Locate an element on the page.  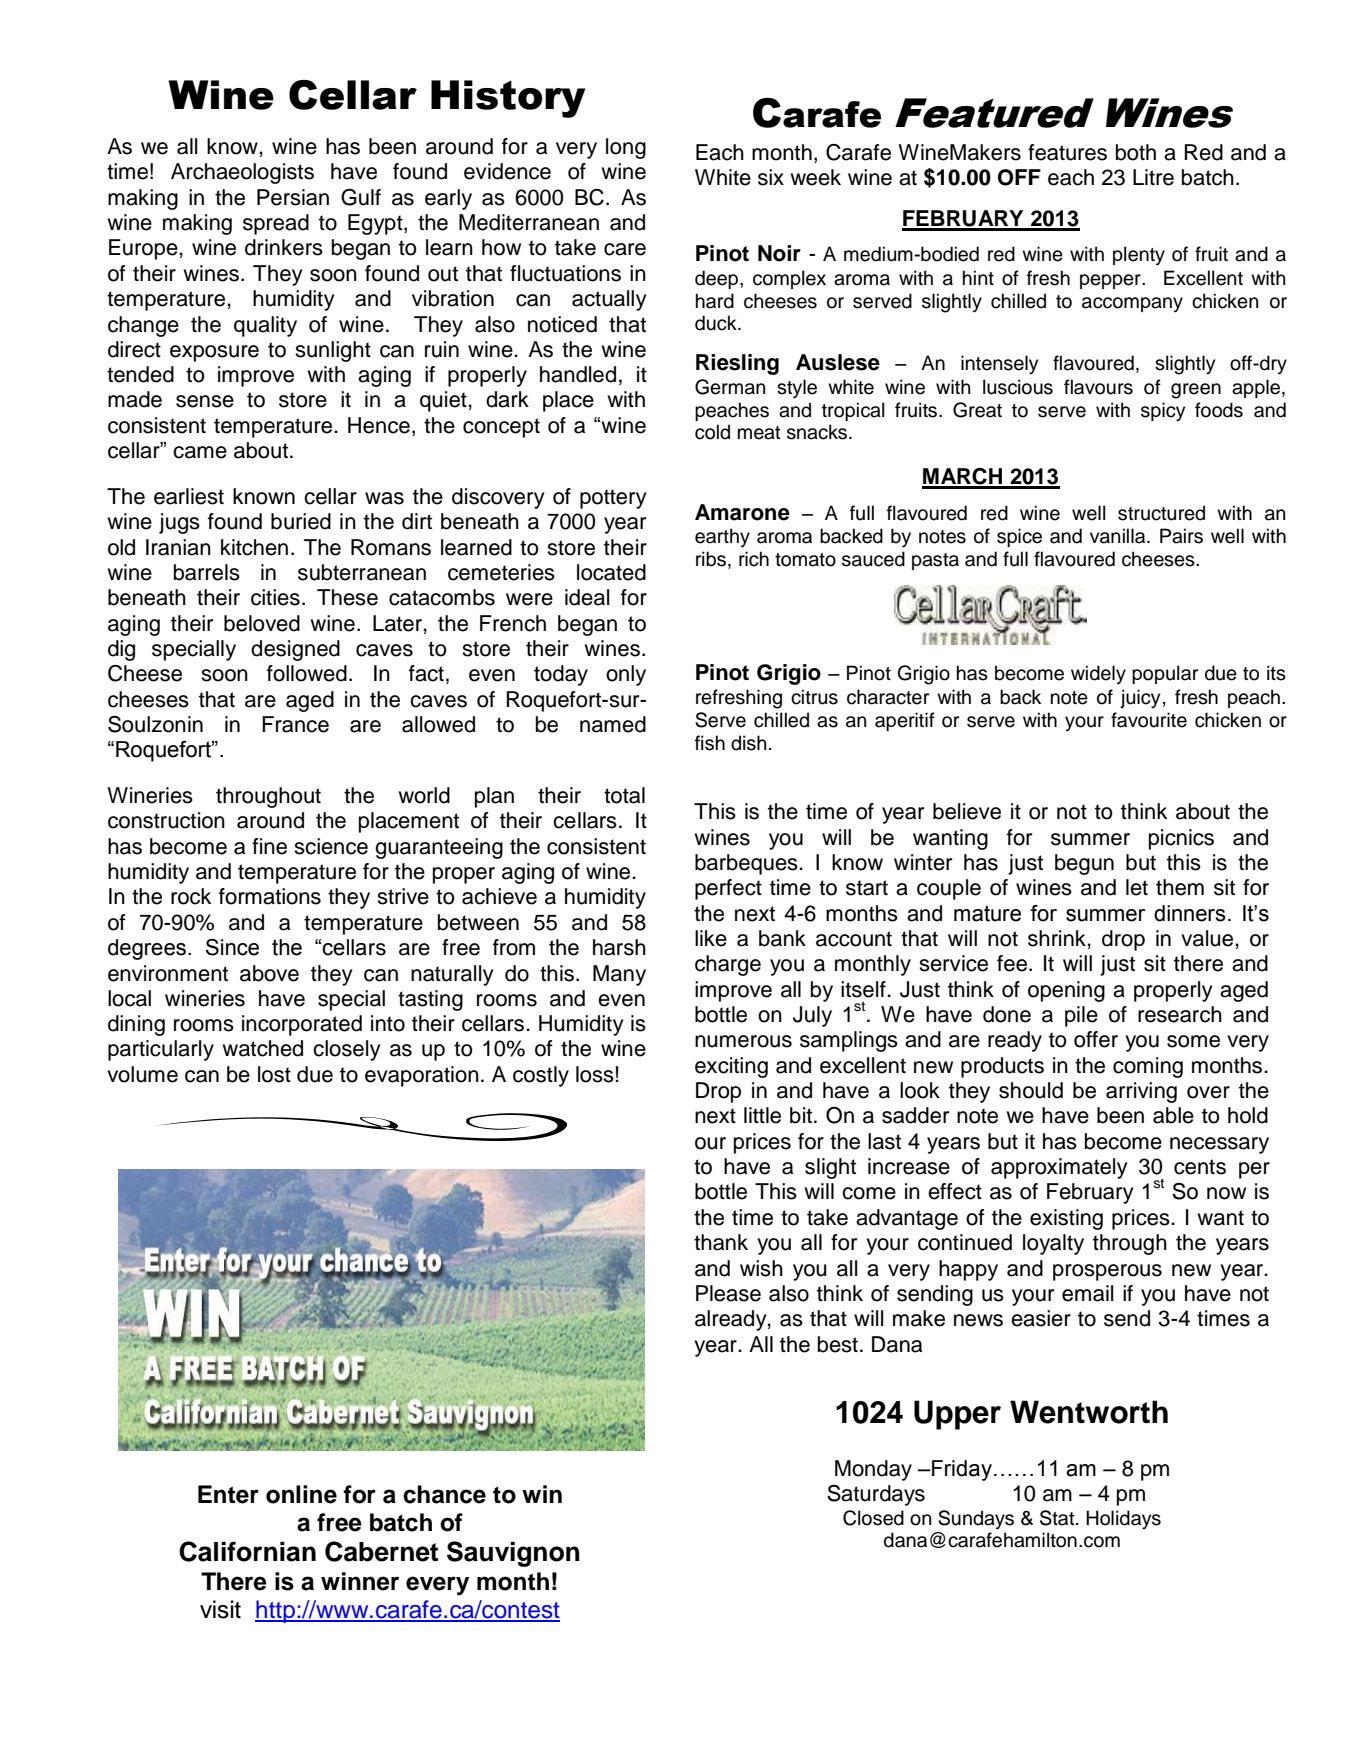
both is located at coordinates (1136, 152).
